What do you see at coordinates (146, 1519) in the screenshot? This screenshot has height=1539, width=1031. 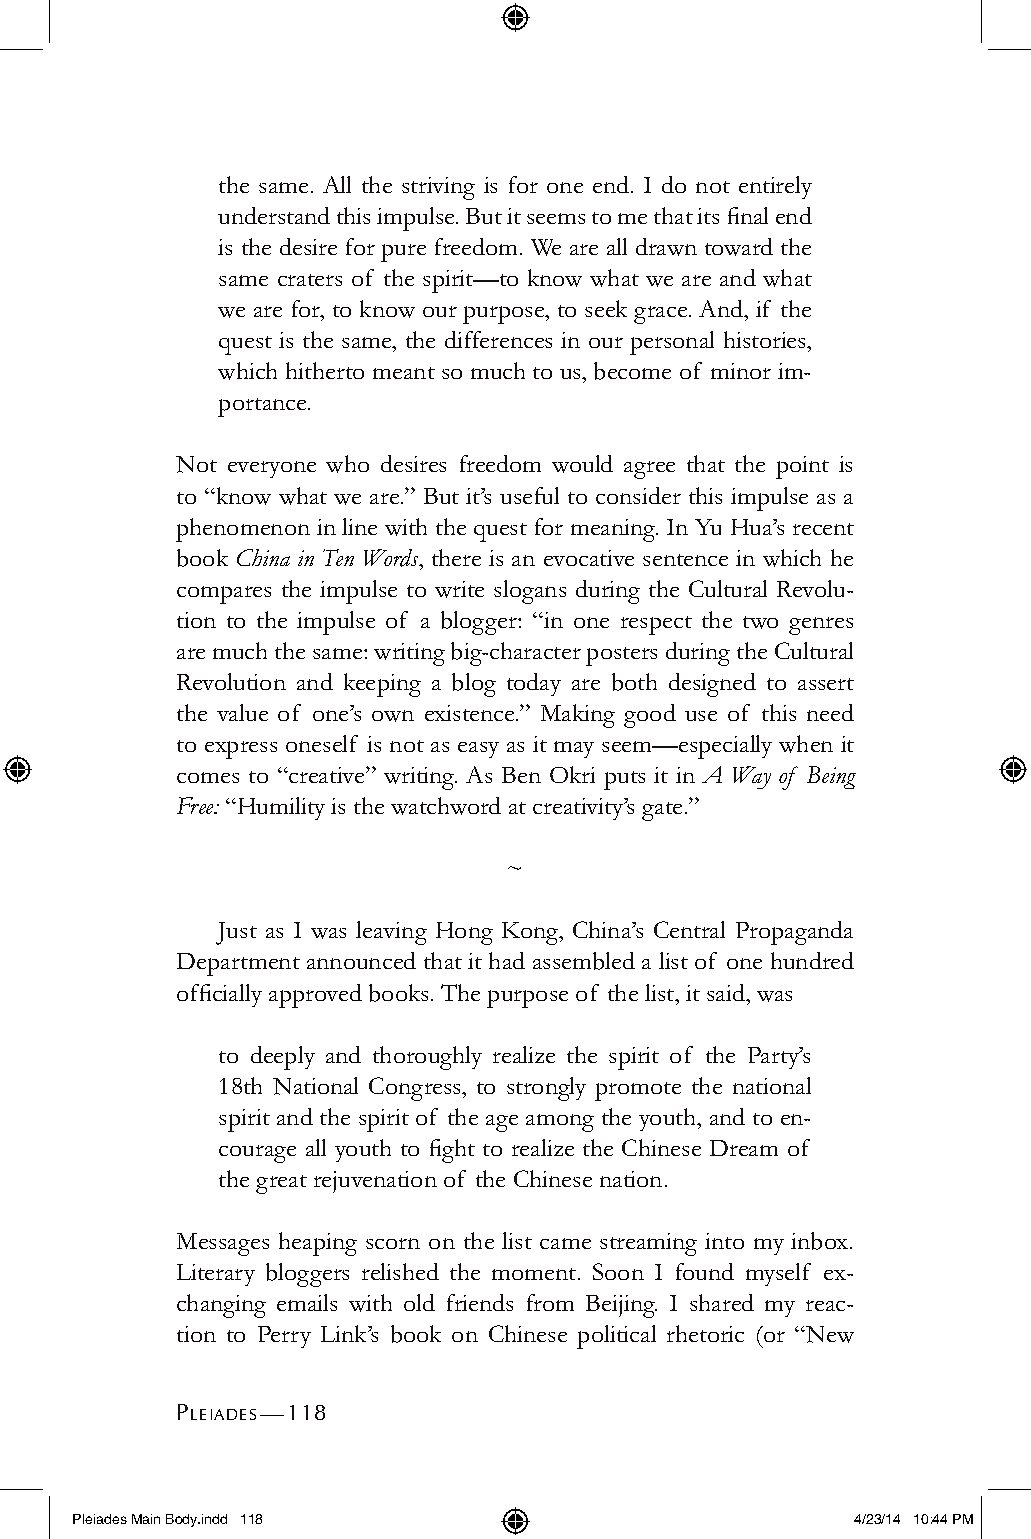 I see `Main` at bounding box center [146, 1519].
